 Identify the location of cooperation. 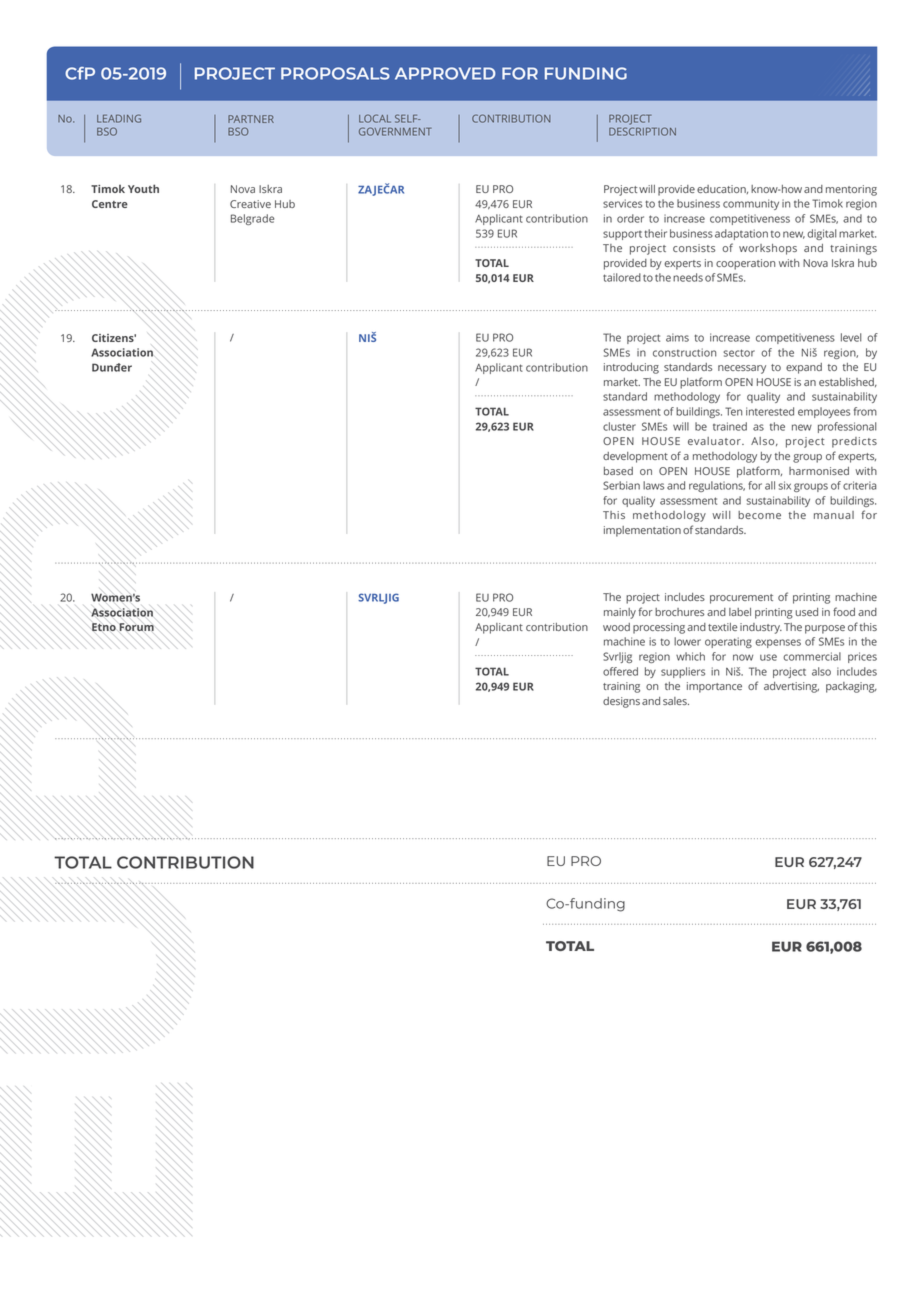
(745, 264).
